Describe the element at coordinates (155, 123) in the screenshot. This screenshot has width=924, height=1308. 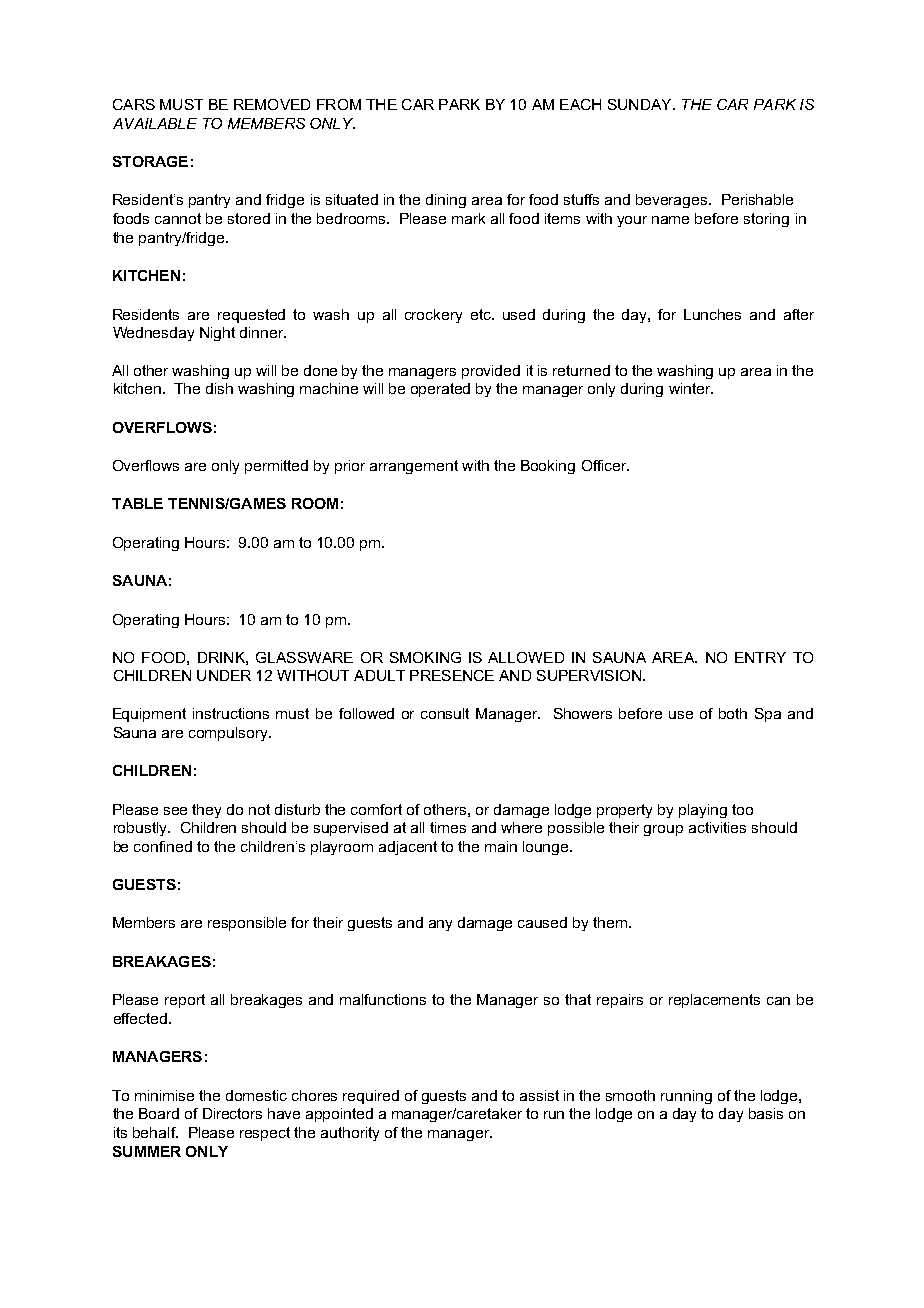
I see `AVAILABLE` at that location.
